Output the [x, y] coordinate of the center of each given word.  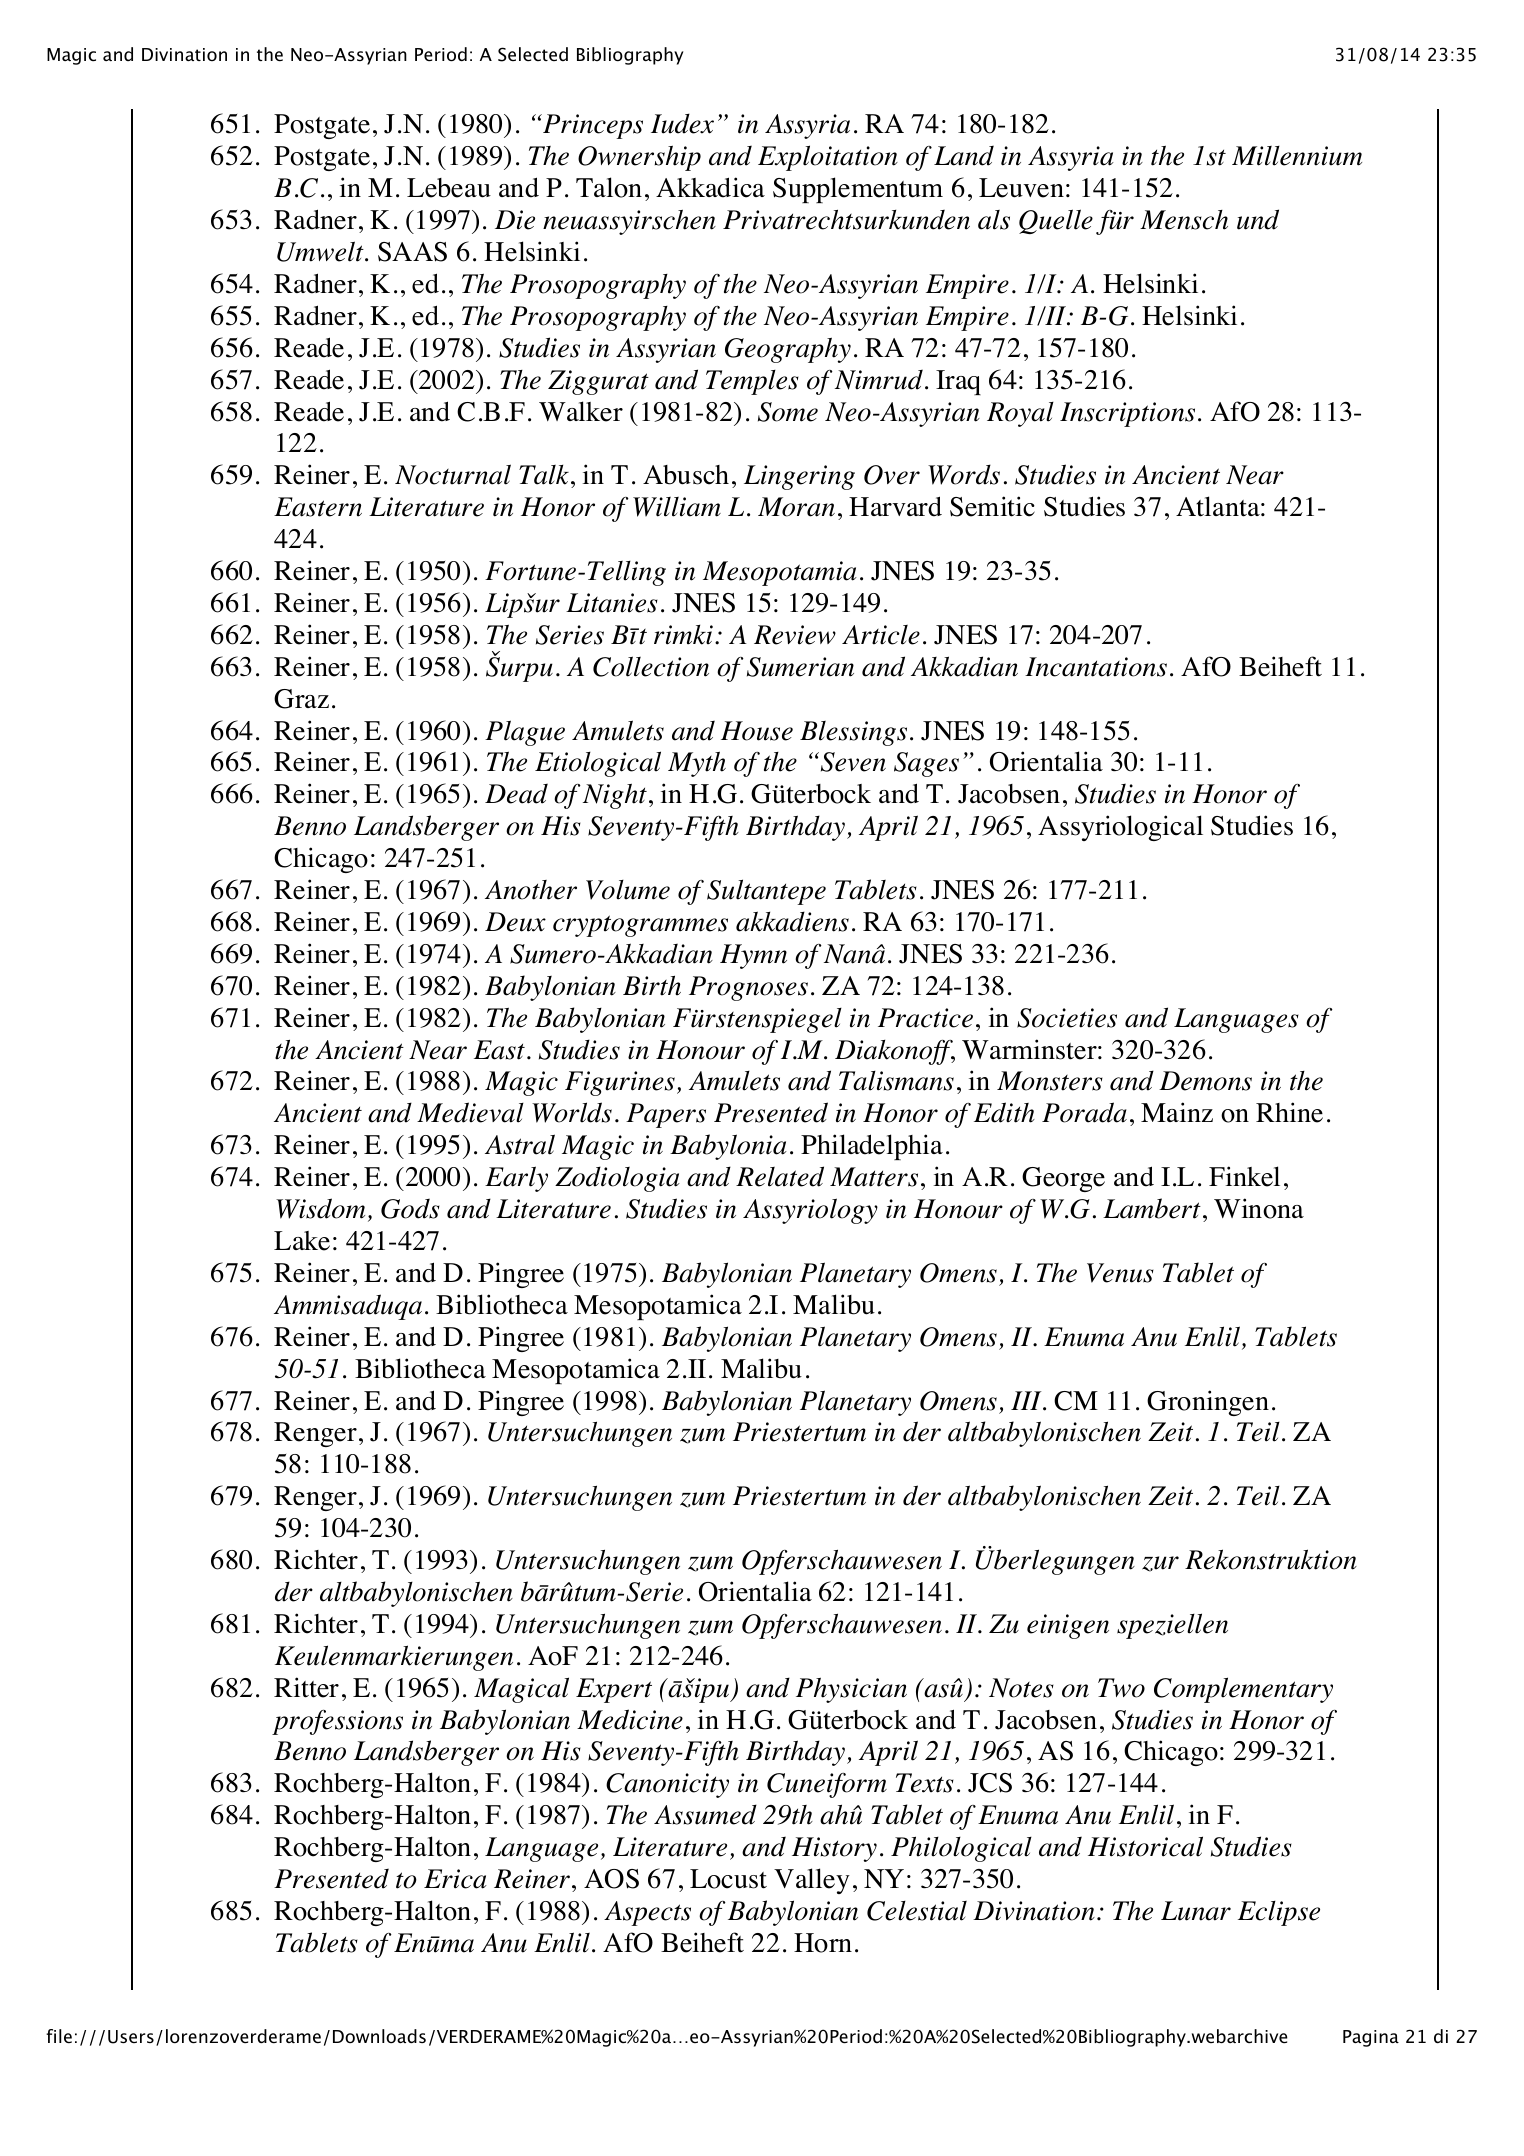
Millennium [1297, 156]
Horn [823, 1943]
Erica [455, 1879]
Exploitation [828, 158]
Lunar [1196, 1911]
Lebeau [449, 188]
